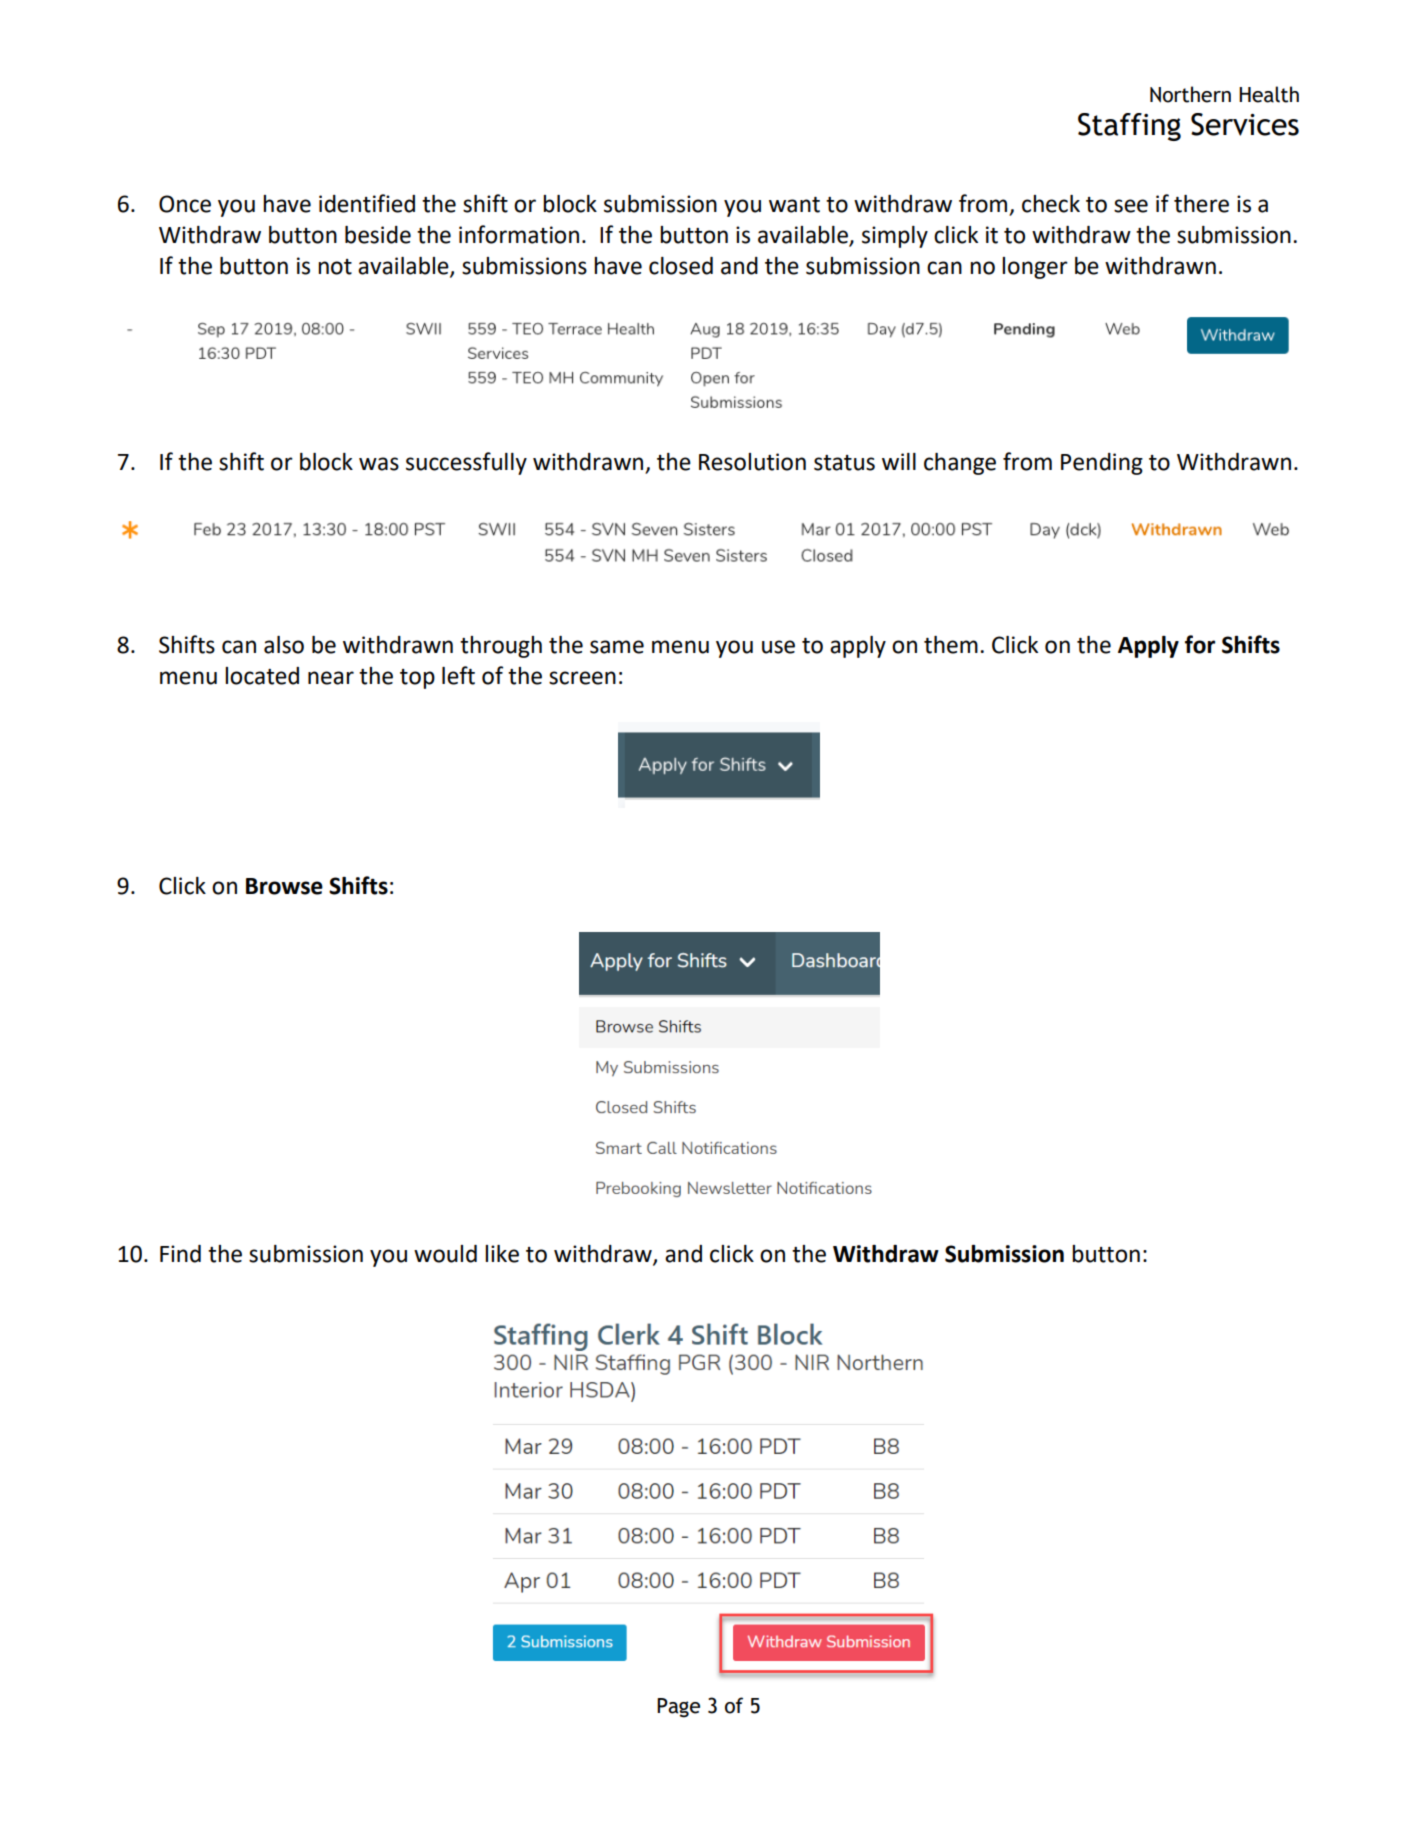 This page has height=1834, width=1417. What do you see at coordinates (582, 678) in the page?
I see `screen` at bounding box center [582, 678].
